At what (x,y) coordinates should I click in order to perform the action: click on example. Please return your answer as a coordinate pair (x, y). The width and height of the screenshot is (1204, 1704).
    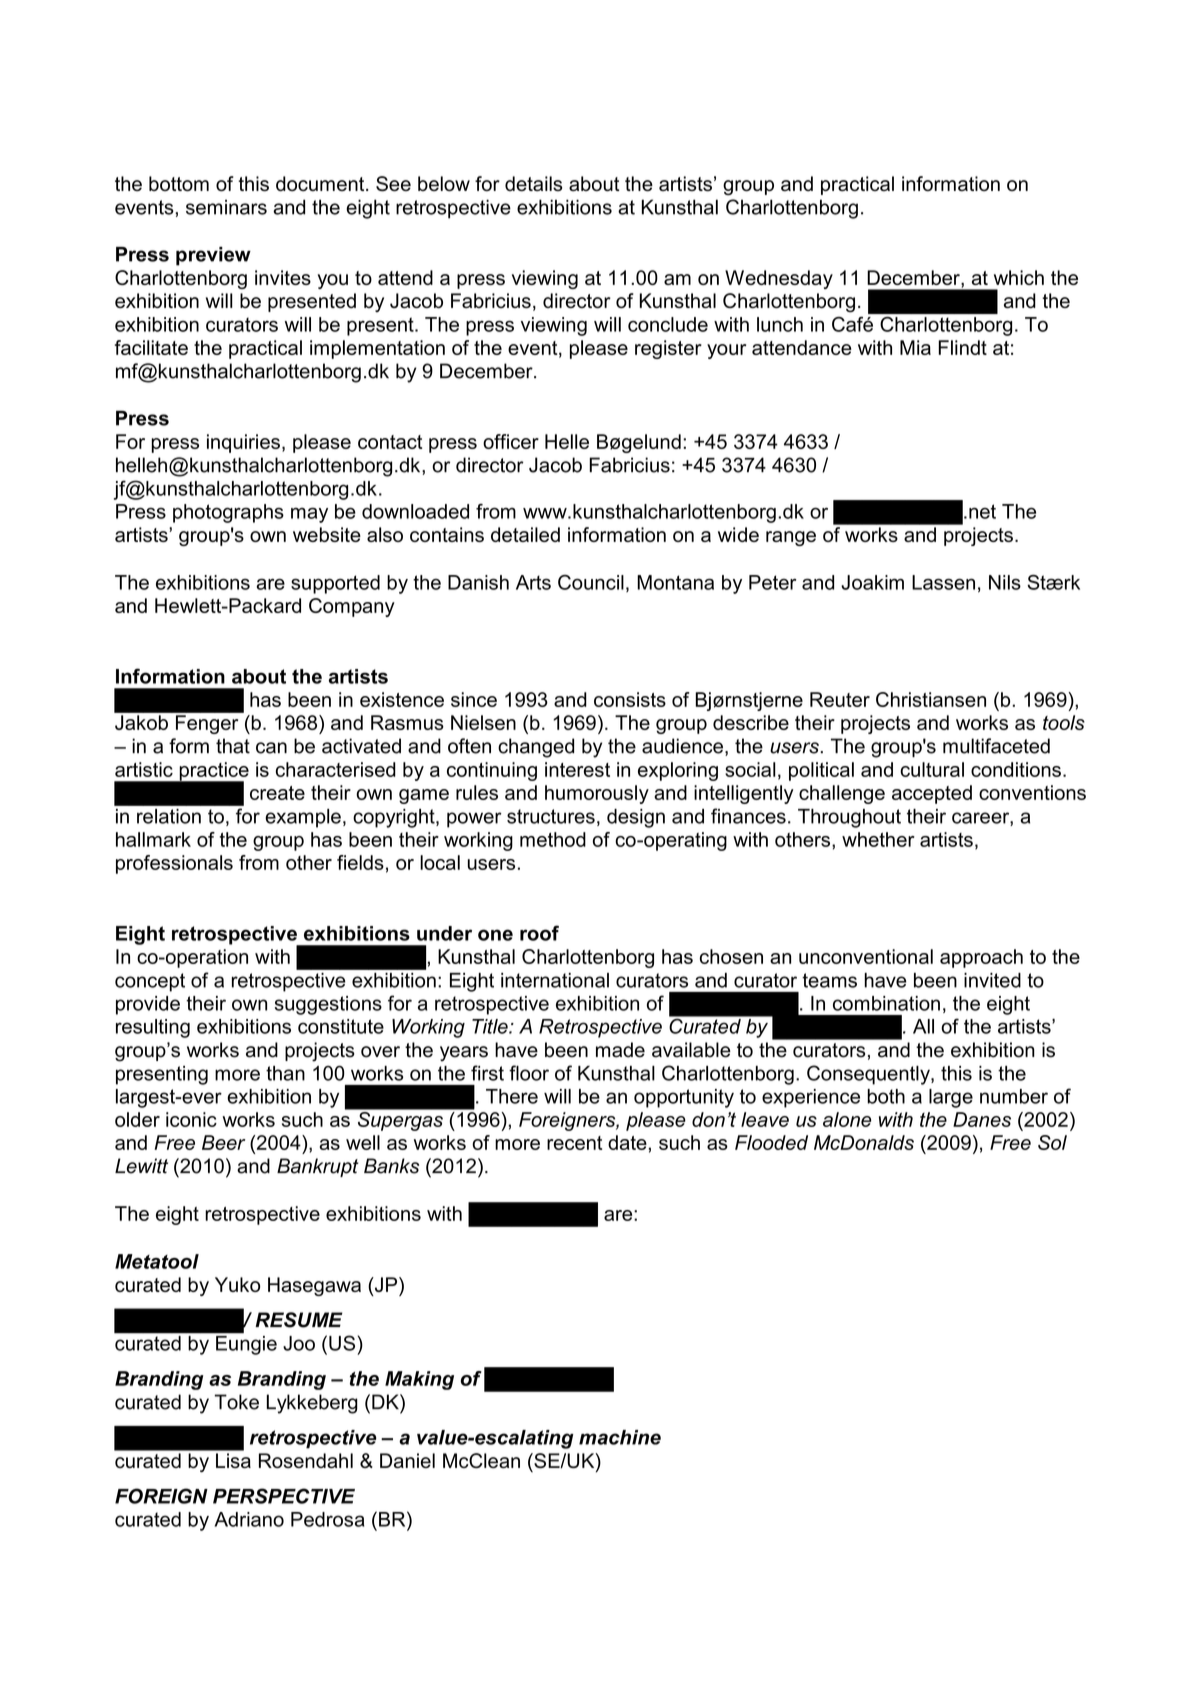
    Looking at the image, I should click on (303, 818).
